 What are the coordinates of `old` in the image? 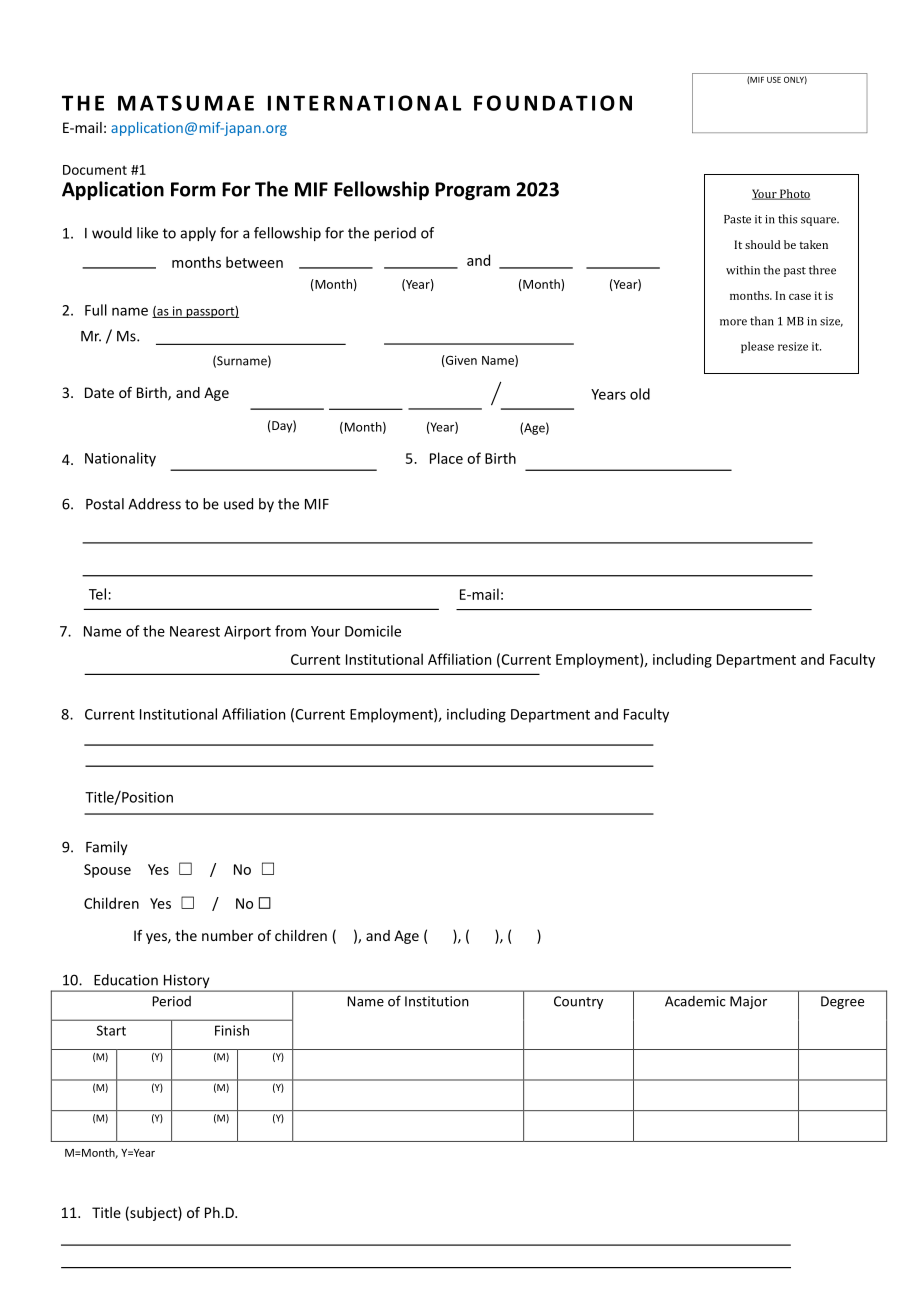 It's located at (640, 394).
